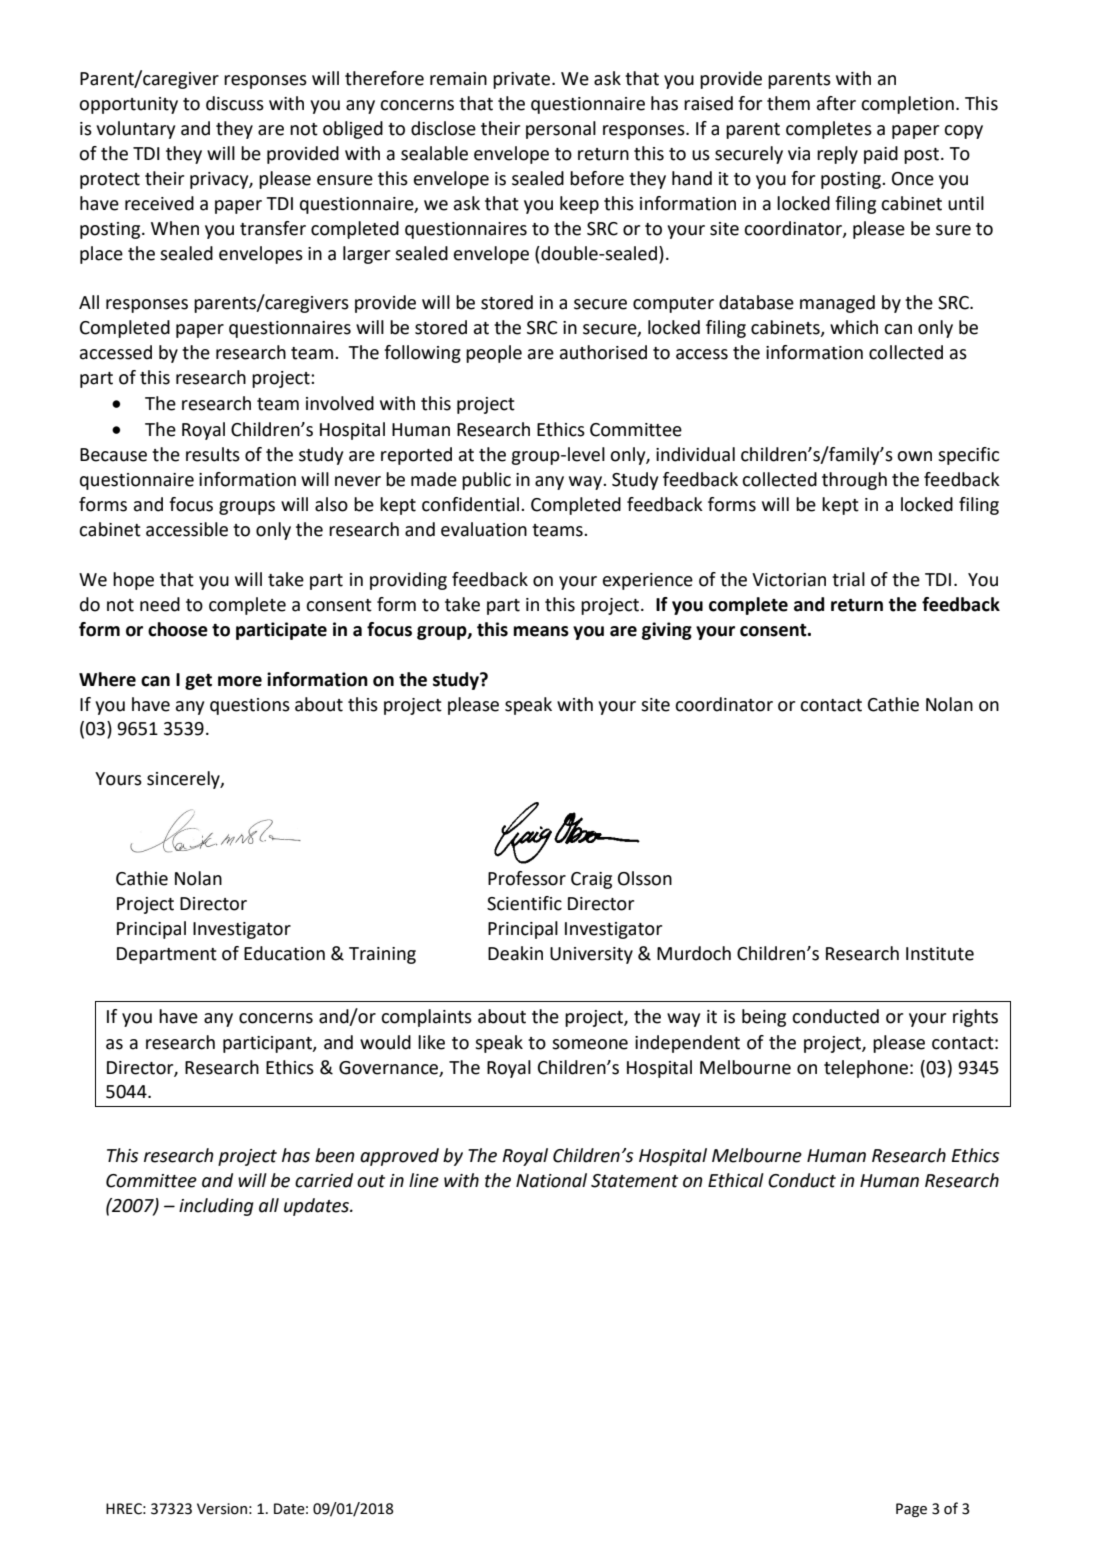 The width and height of the screenshot is (1105, 1563). What do you see at coordinates (527, 878) in the screenshot?
I see `Professor` at bounding box center [527, 878].
